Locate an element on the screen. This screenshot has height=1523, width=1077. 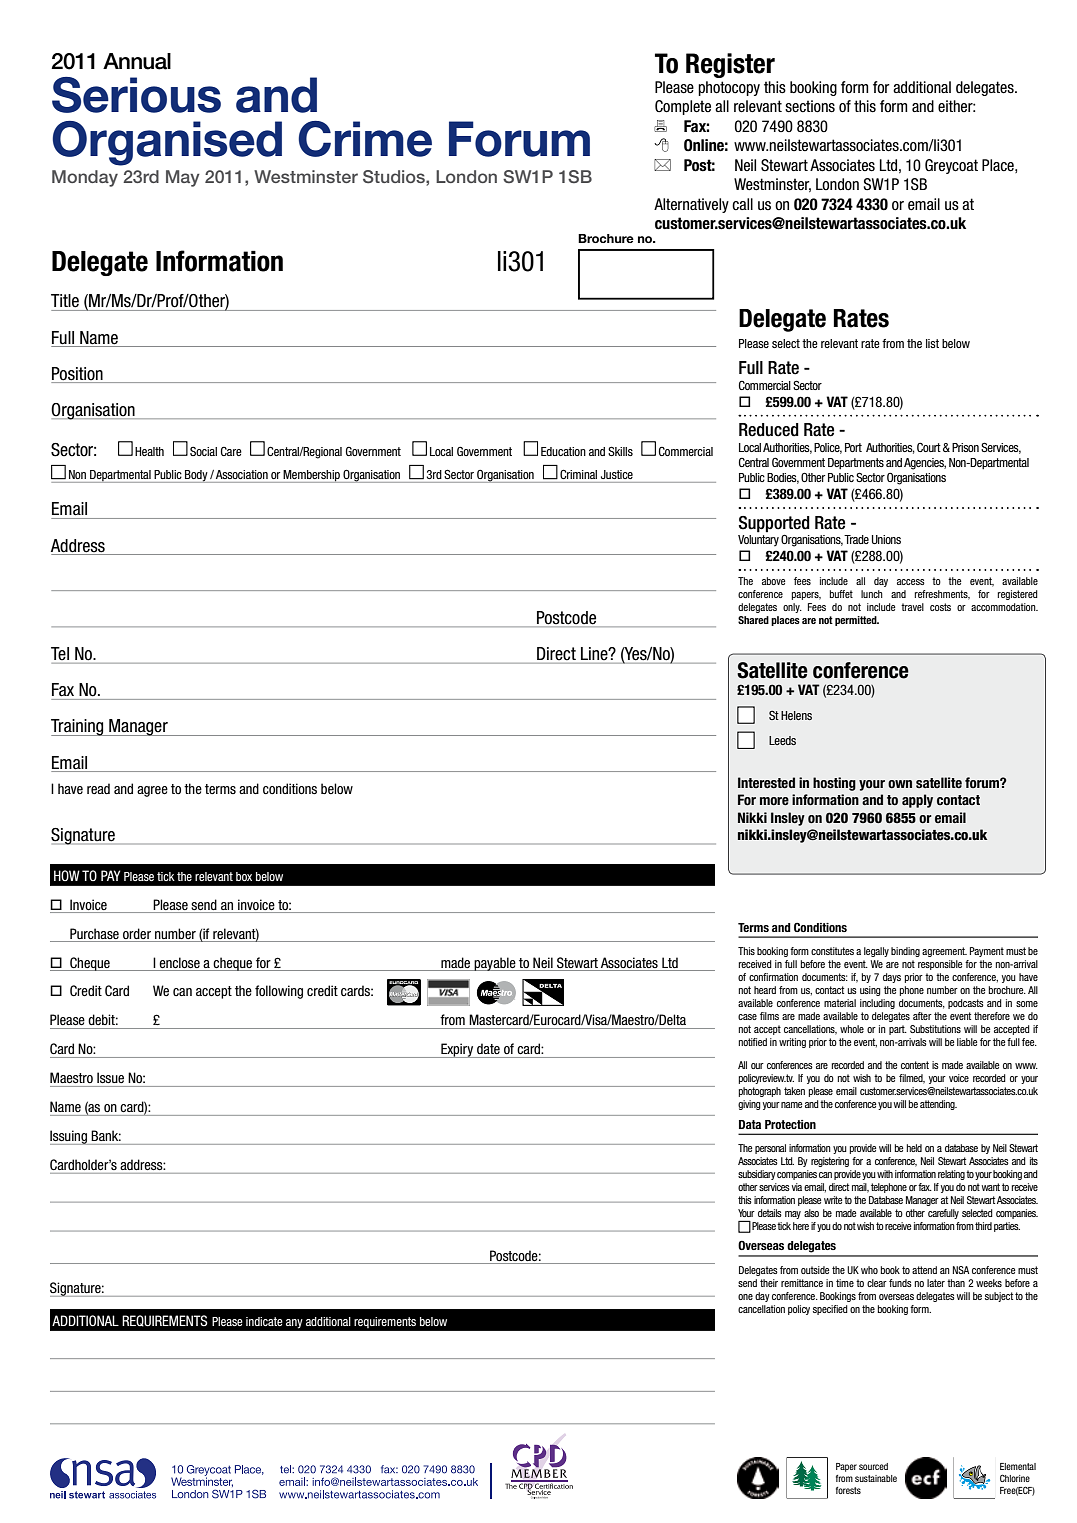
with is located at coordinates (885, 1174).
